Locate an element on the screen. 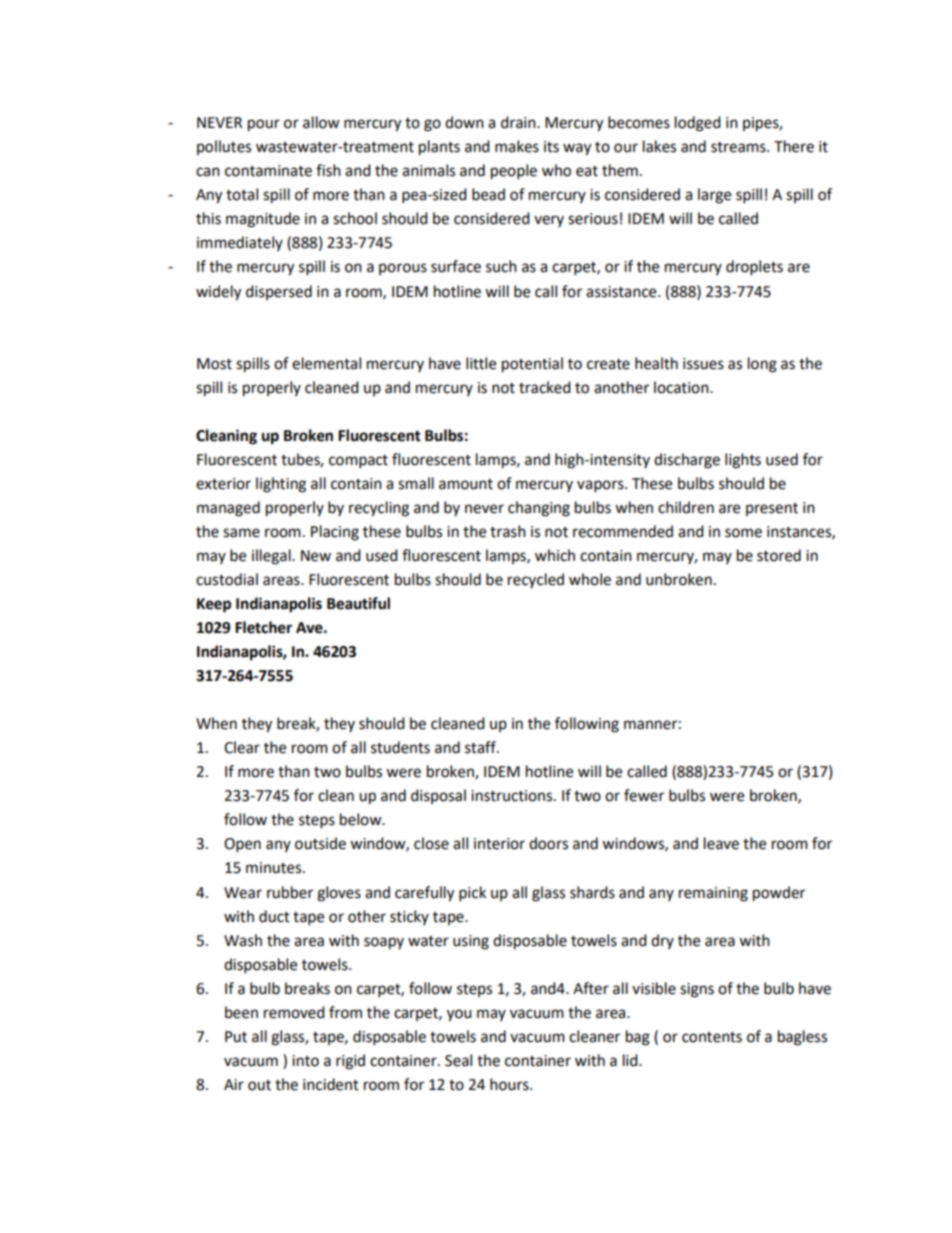  contaminate is located at coordinates (268, 171).
